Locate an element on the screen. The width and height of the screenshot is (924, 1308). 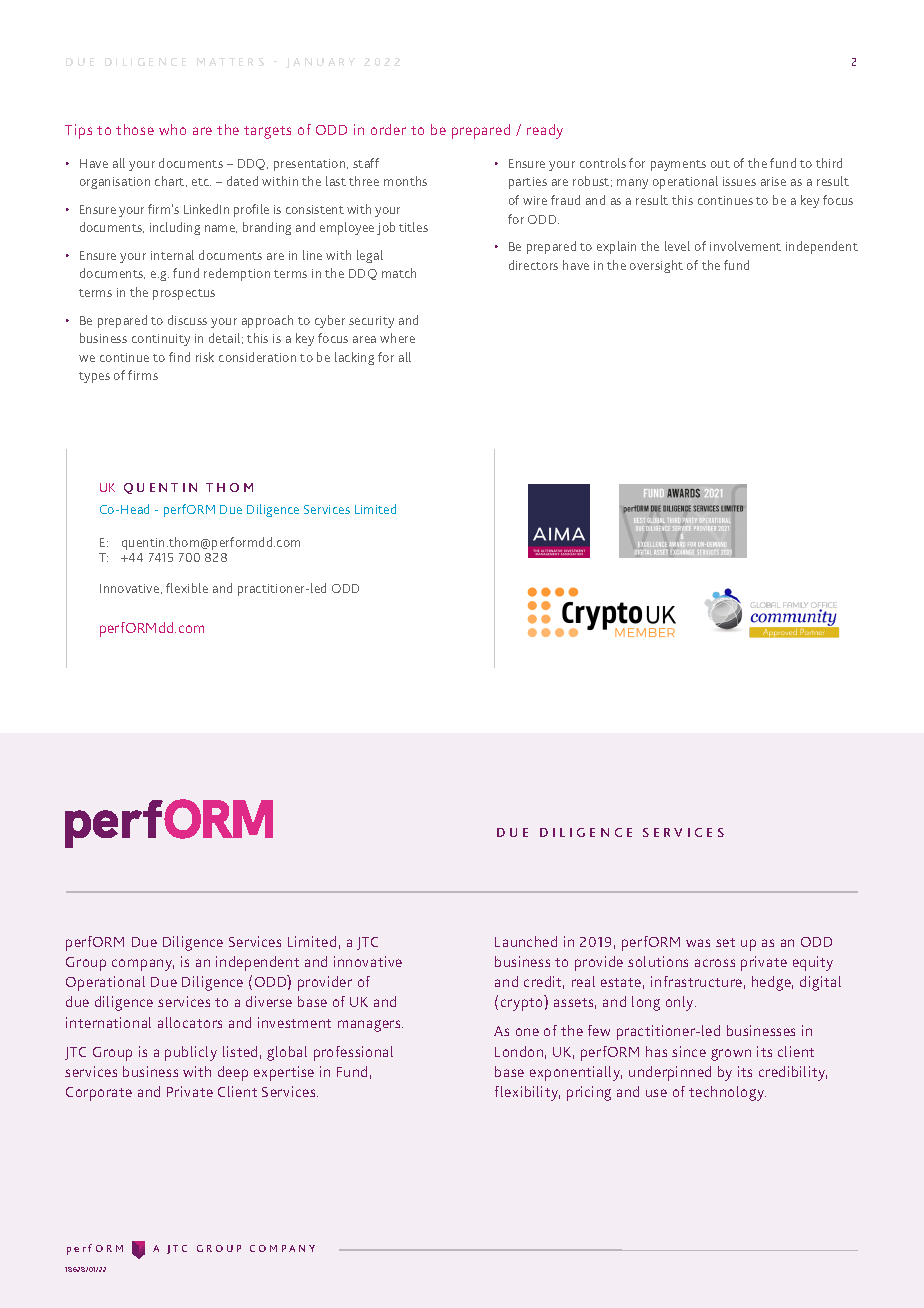
grown is located at coordinates (731, 1055).
